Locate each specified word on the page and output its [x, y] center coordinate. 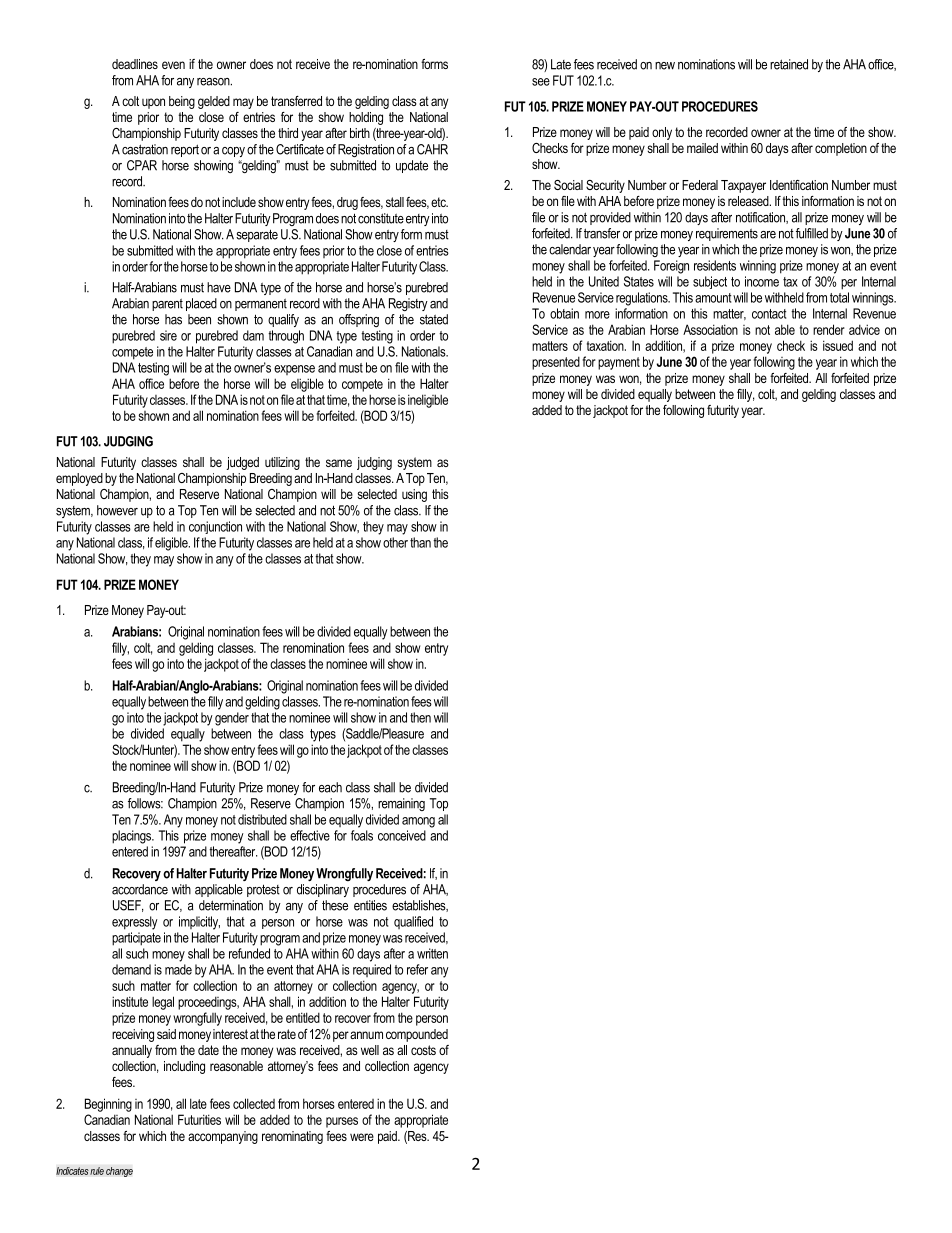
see [541, 82]
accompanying [223, 1137]
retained [789, 64]
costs [423, 1050]
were [362, 1137]
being [182, 102]
